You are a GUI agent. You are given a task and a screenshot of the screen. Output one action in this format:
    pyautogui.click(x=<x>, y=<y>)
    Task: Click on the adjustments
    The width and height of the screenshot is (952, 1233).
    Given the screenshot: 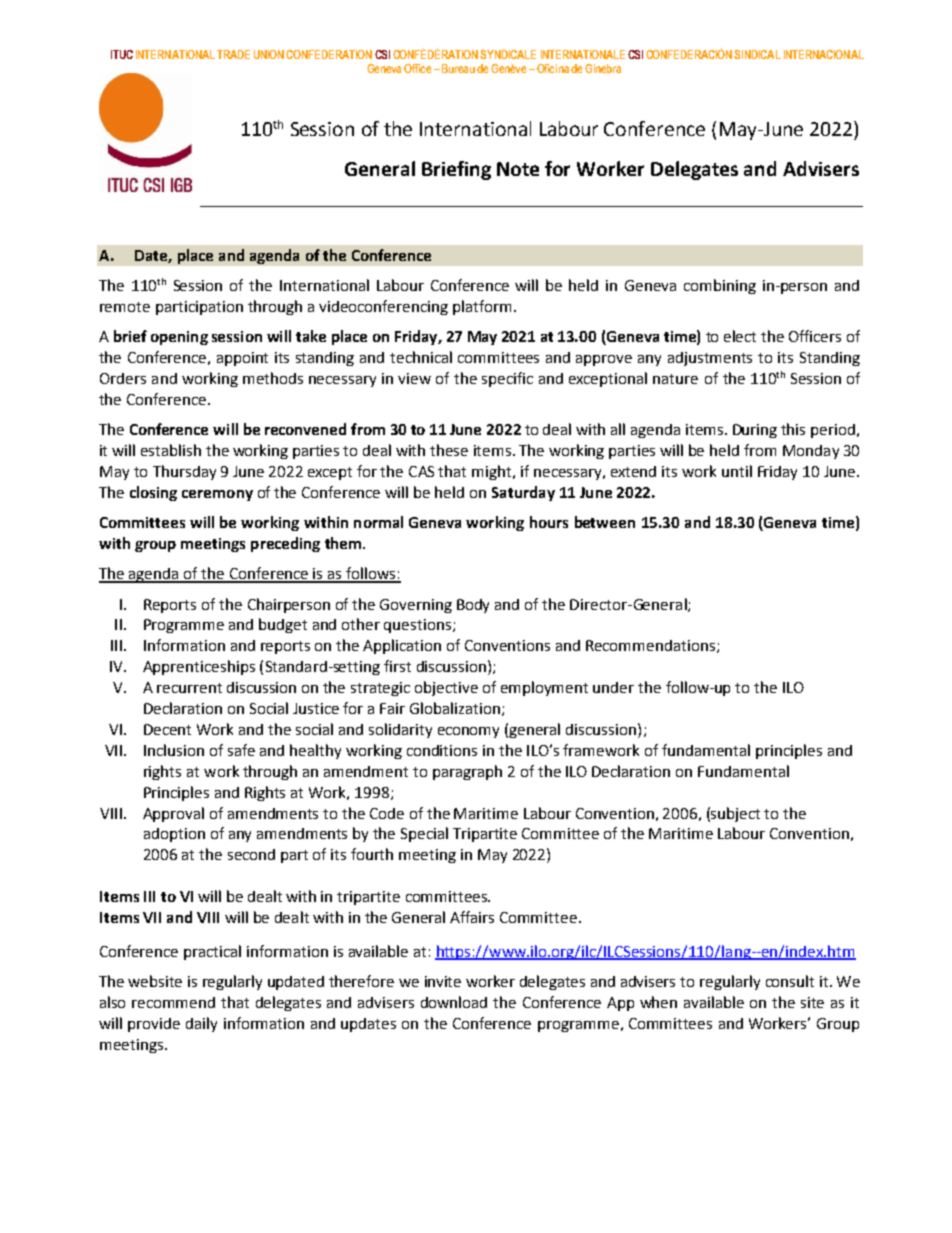 What is the action you would take?
    pyautogui.click(x=710, y=359)
